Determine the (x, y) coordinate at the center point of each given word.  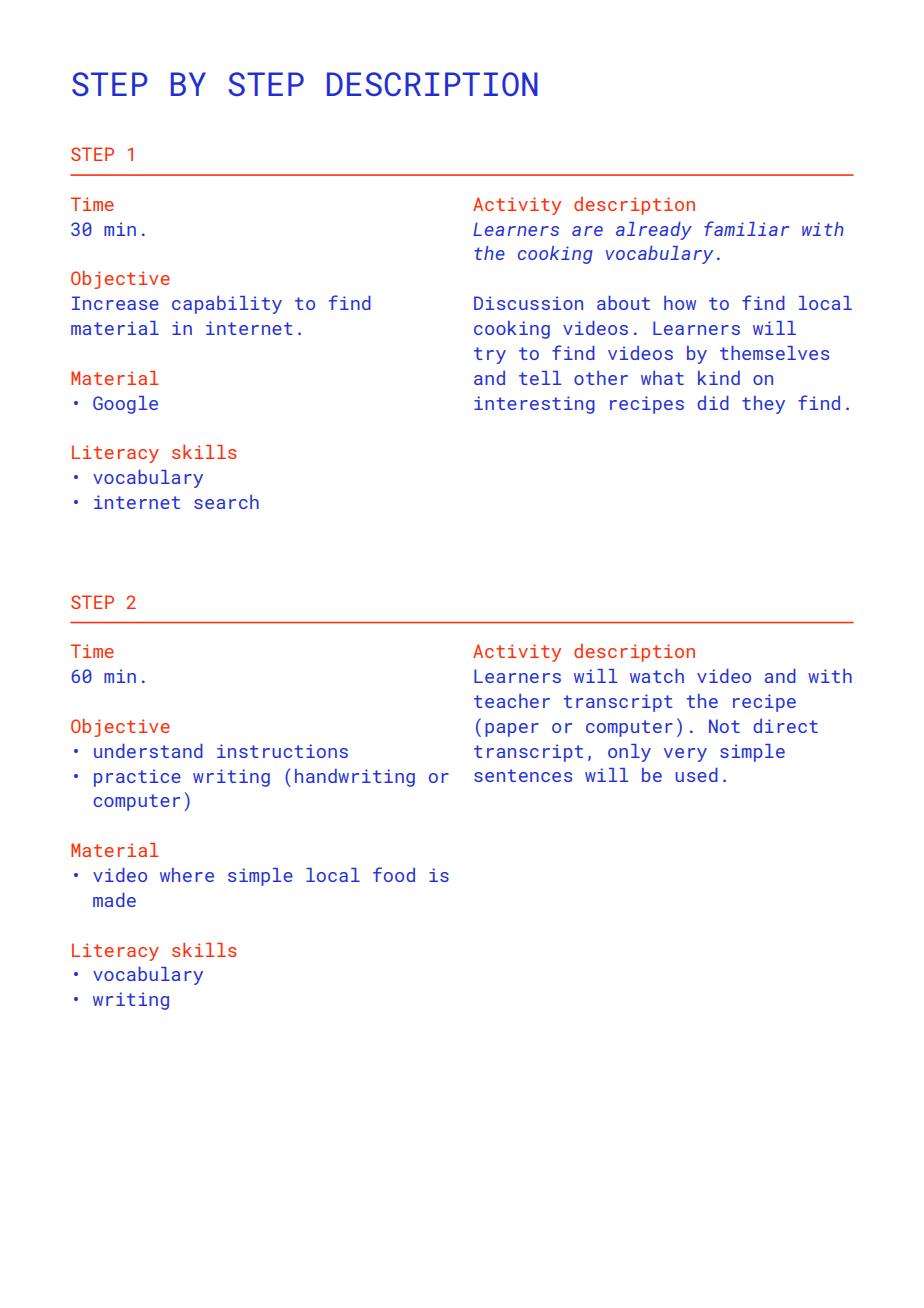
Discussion (528, 303)
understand (148, 750)
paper (512, 730)
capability (227, 305)
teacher (512, 701)
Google (125, 405)
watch (657, 675)
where (187, 875)
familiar (746, 228)
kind (719, 378)
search (226, 502)
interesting (534, 405)
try (490, 355)
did (713, 402)
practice (137, 778)
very (685, 755)
